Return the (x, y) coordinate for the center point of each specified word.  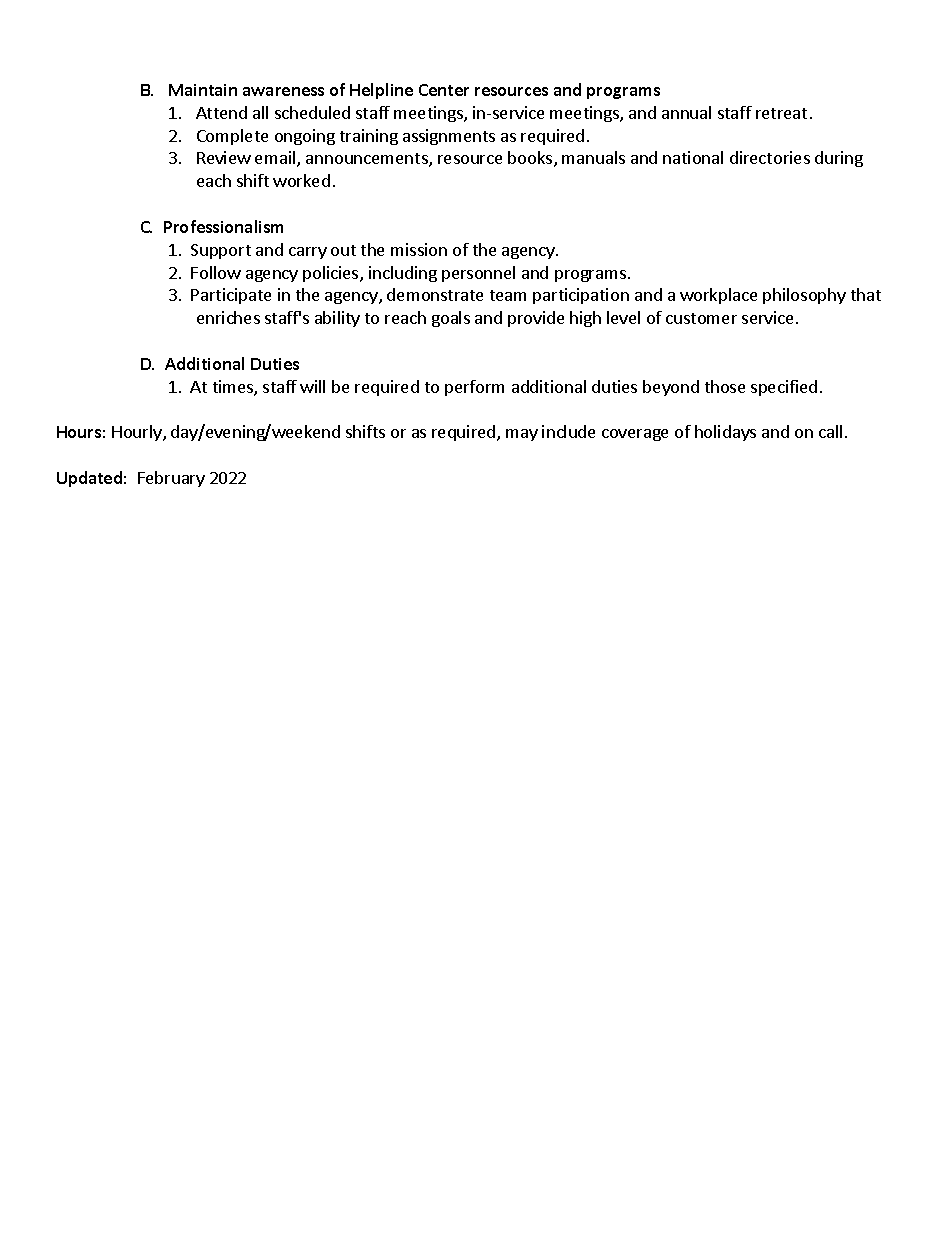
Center (444, 90)
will (312, 386)
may (522, 435)
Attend (221, 112)
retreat (781, 113)
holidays (725, 433)
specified (784, 388)
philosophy (804, 296)
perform (474, 388)
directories (770, 157)
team (508, 295)
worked (301, 180)
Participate (231, 296)
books (531, 159)
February (171, 479)
